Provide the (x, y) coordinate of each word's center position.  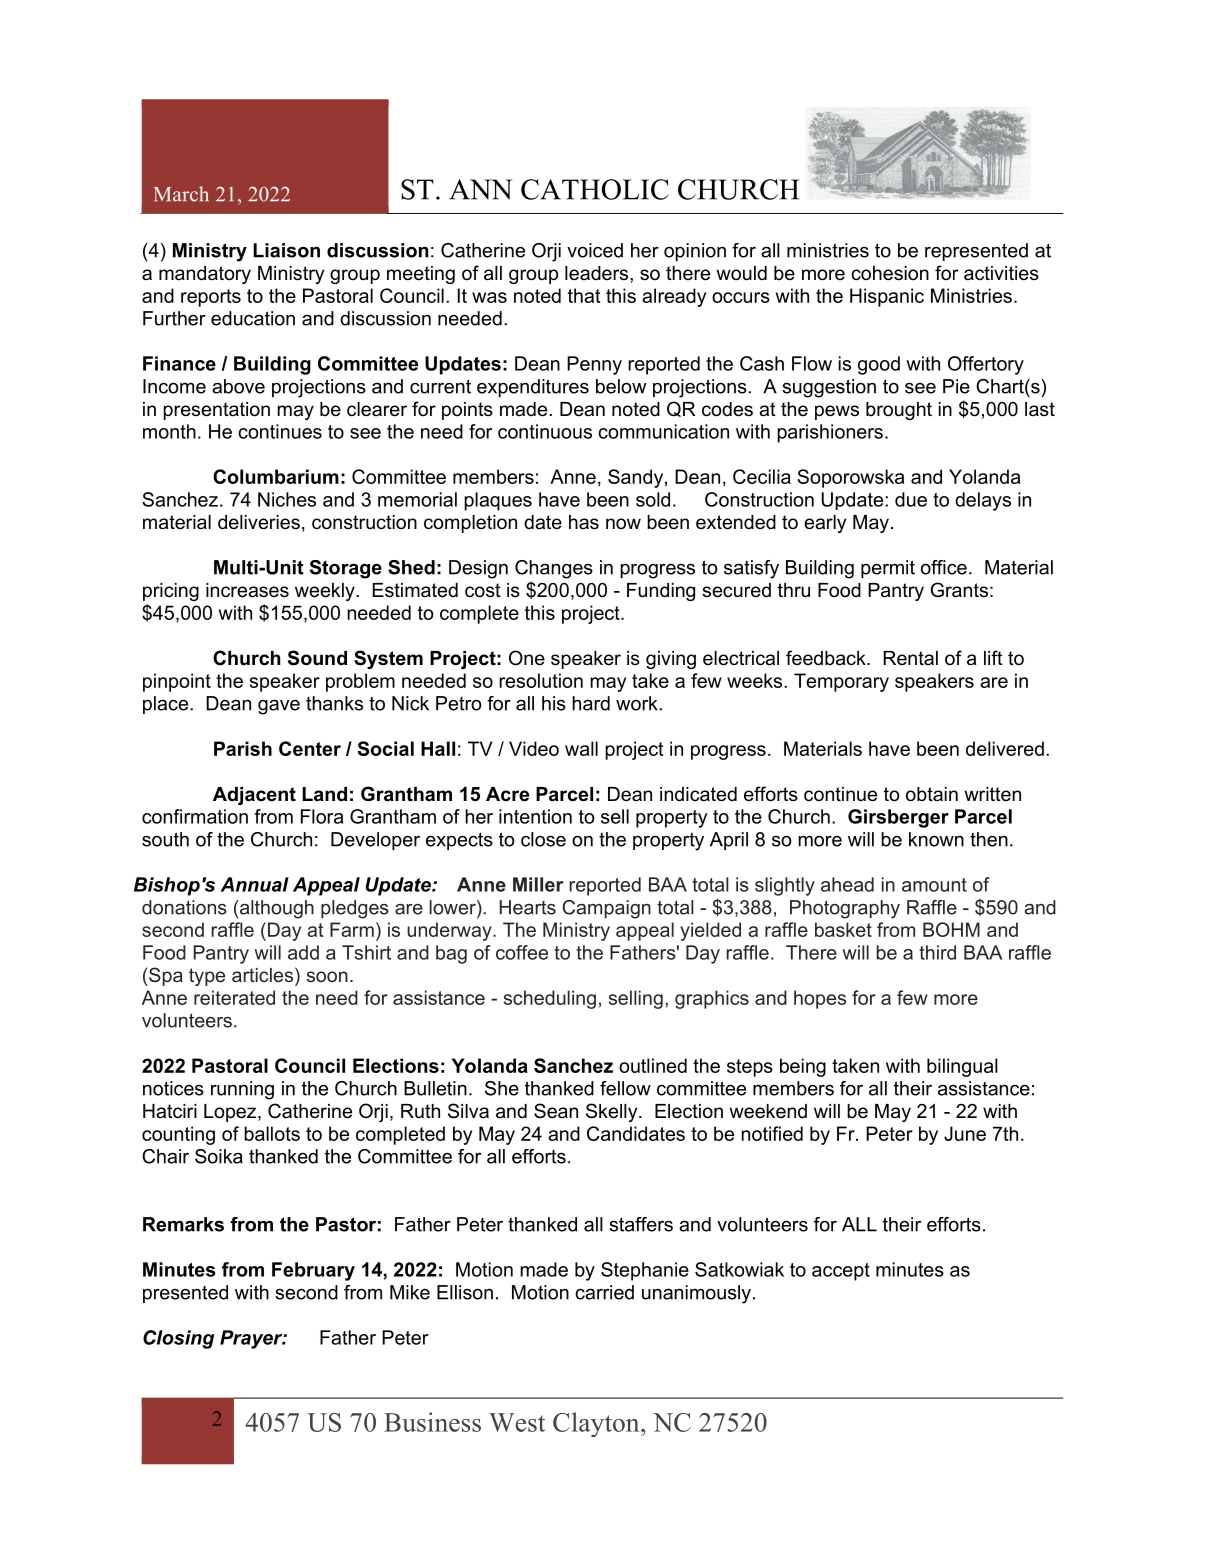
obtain (932, 794)
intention (535, 816)
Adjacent (254, 796)
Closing (178, 1339)
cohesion (890, 273)
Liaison (286, 250)
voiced (595, 250)
